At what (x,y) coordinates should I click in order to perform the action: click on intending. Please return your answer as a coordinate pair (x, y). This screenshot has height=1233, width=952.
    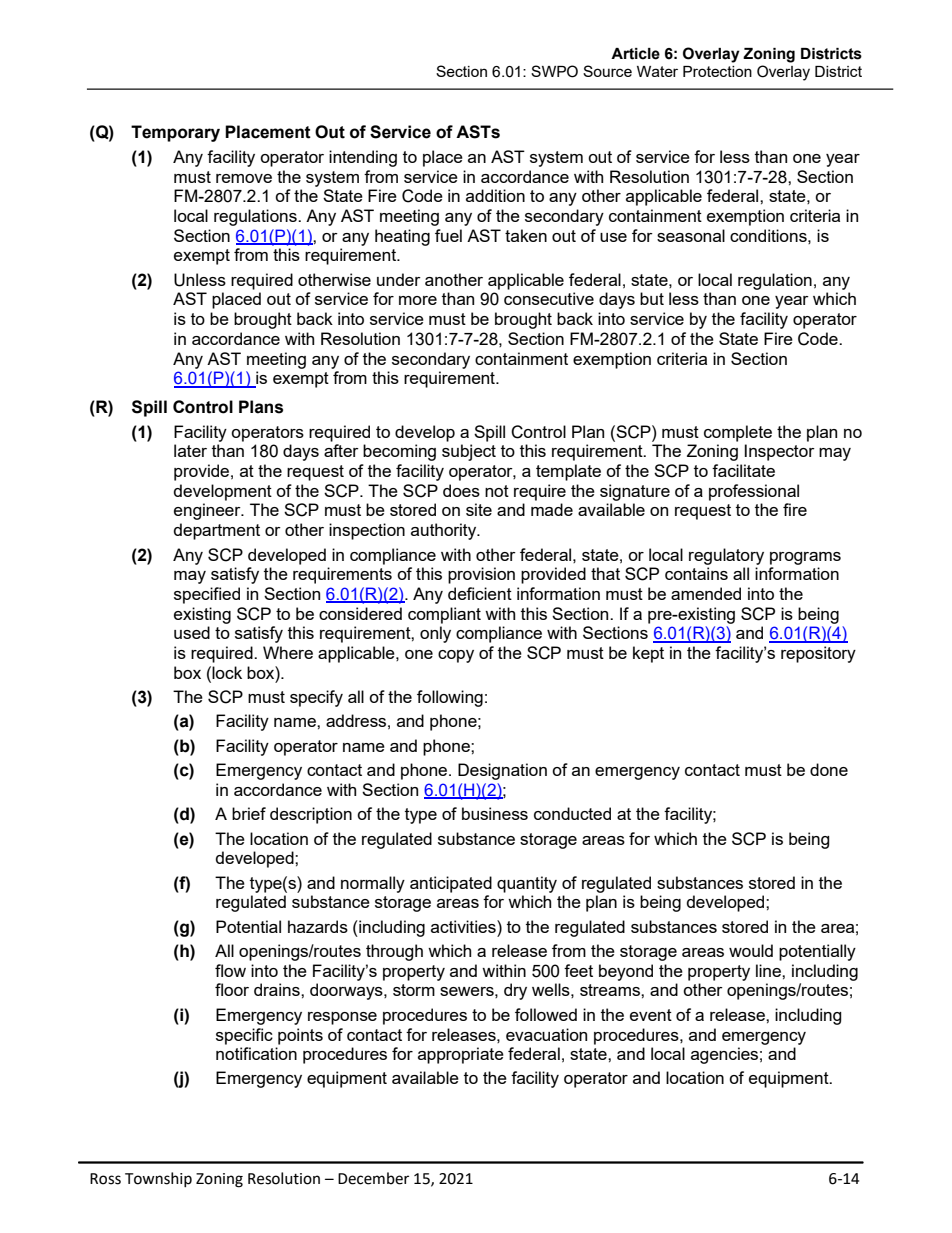
    Looking at the image, I should click on (363, 158).
